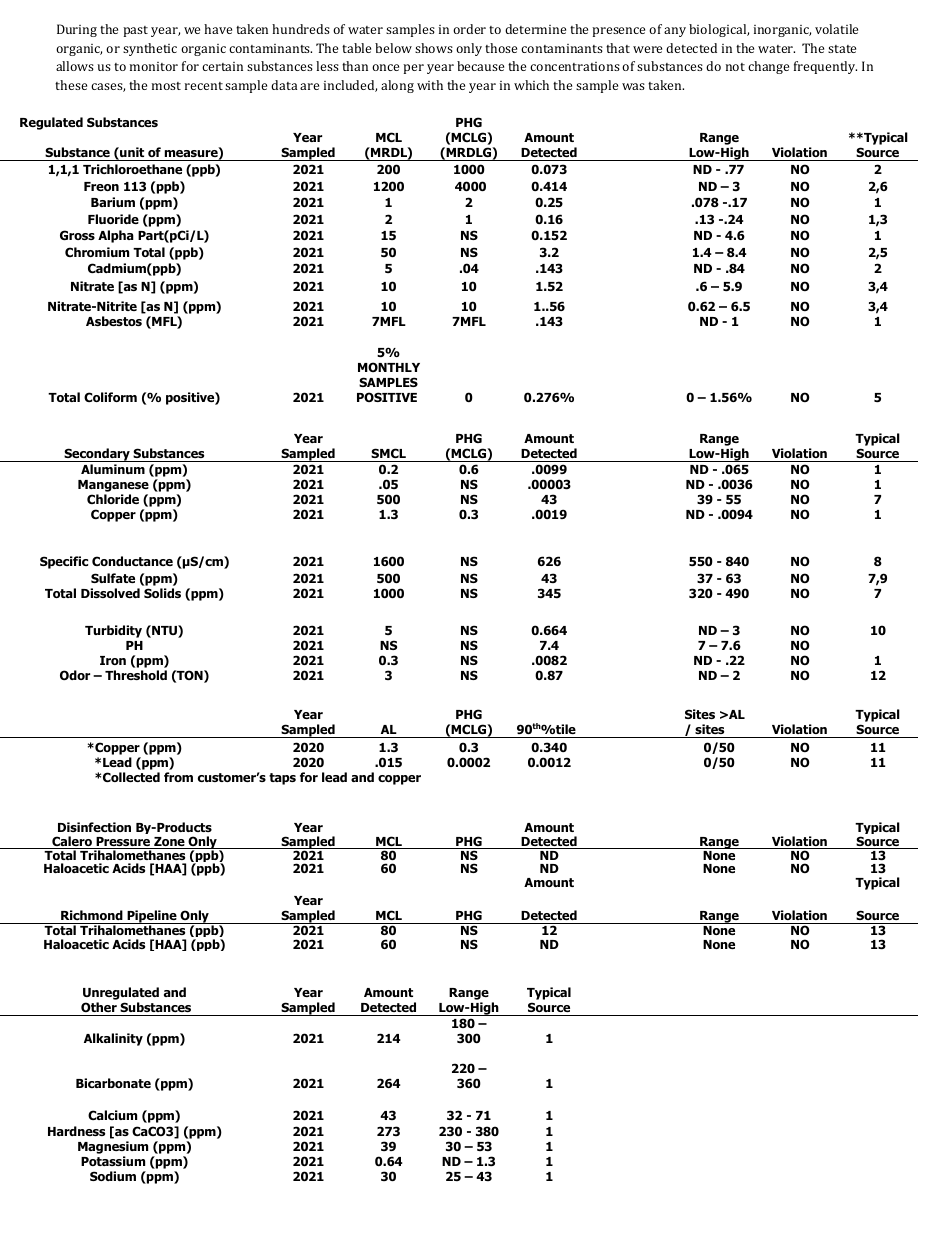  What do you see at coordinates (94, 827) in the image?
I see `Disinfection` at bounding box center [94, 827].
